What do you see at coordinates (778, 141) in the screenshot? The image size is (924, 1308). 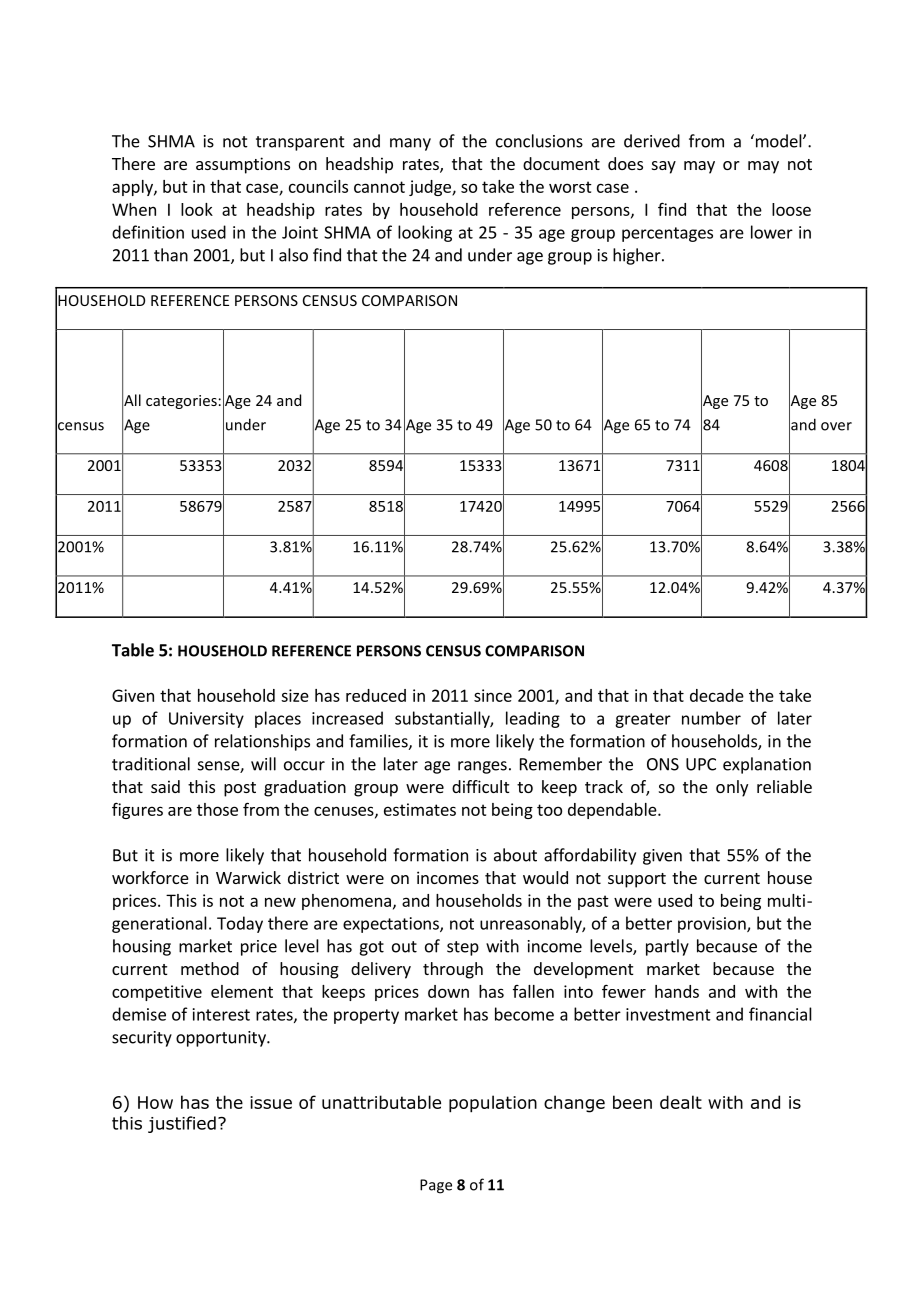 I see `model` at bounding box center [778, 141].
